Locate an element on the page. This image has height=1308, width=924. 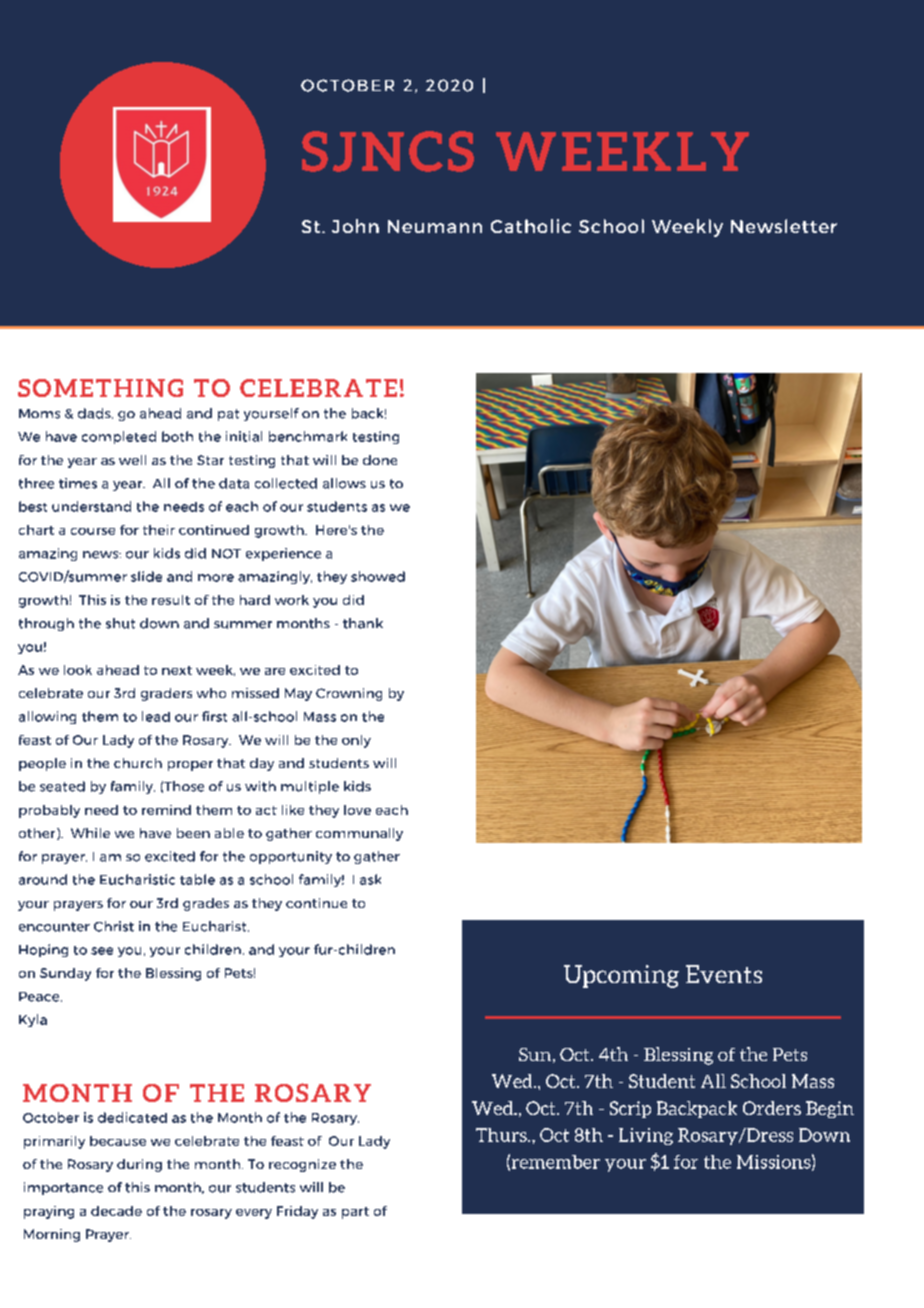
showed is located at coordinates (378, 576).
